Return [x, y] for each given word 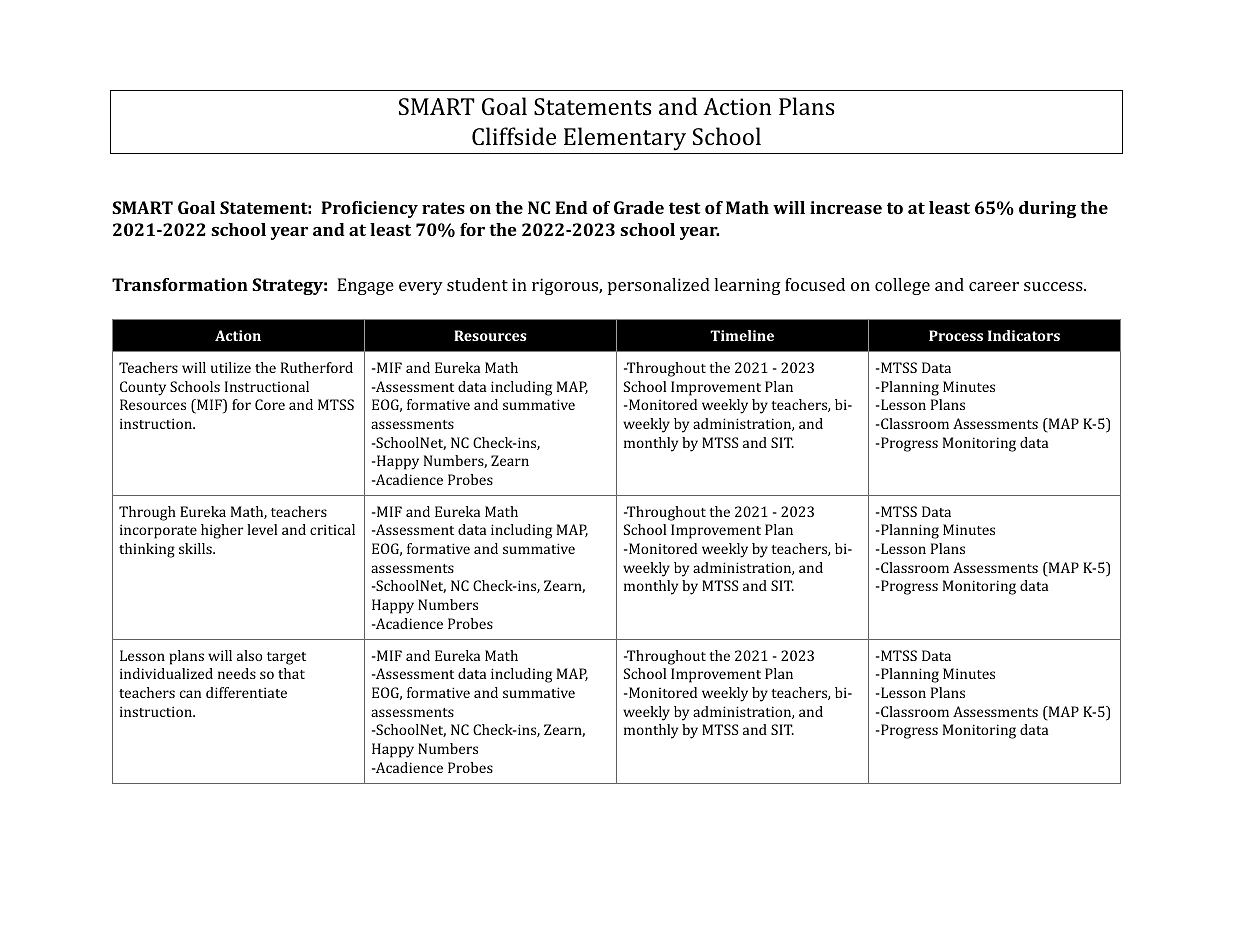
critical [332, 529]
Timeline [742, 335]
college [902, 286]
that [291, 673]
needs [237, 673]
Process [956, 335]
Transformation [180, 284]
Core [270, 404]
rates [443, 208]
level [262, 529]
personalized [659, 286]
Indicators [1024, 335]
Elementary [625, 139]
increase [846, 207]
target [286, 658]
